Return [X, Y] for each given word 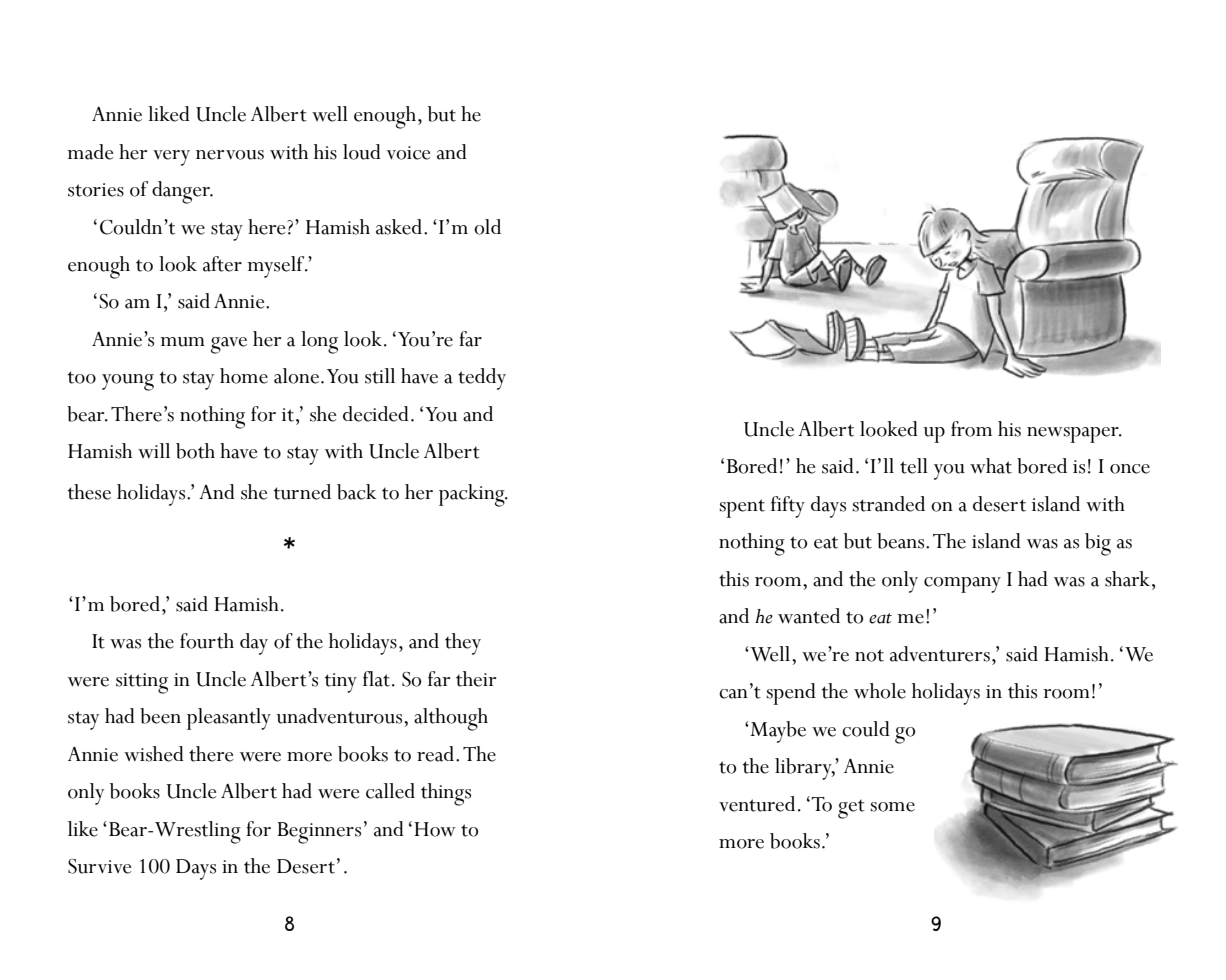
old [487, 227]
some [893, 807]
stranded [889, 504]
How [435, 829]
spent [742, 508]
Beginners [319, 833]
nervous [230, 155]
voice [408, 153]
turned [302, 492]
